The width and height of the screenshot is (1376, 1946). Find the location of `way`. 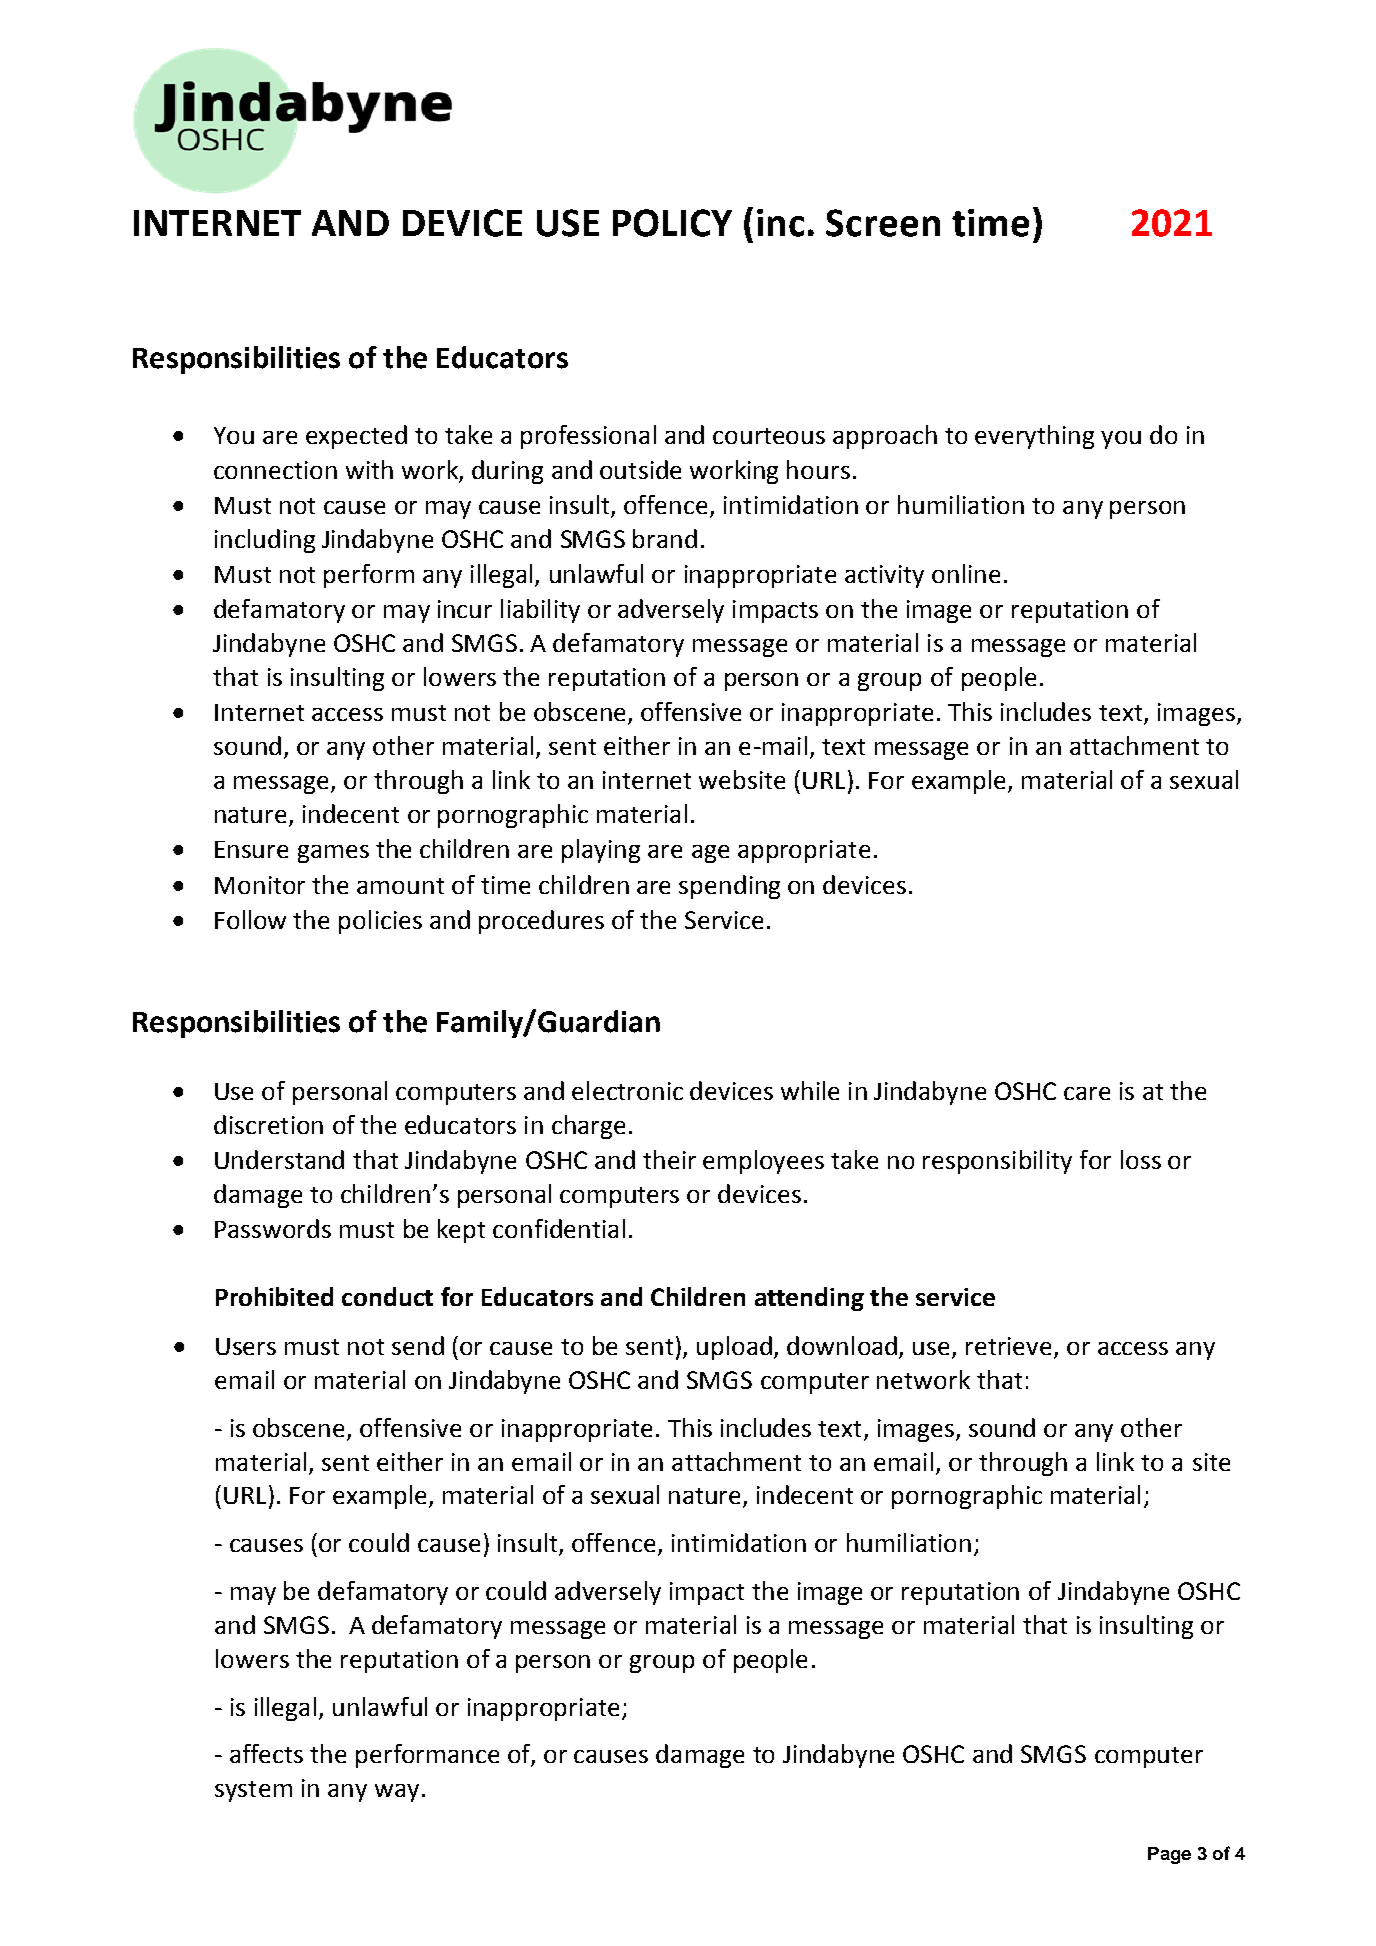

way is located at coordinates (397, 1793).
